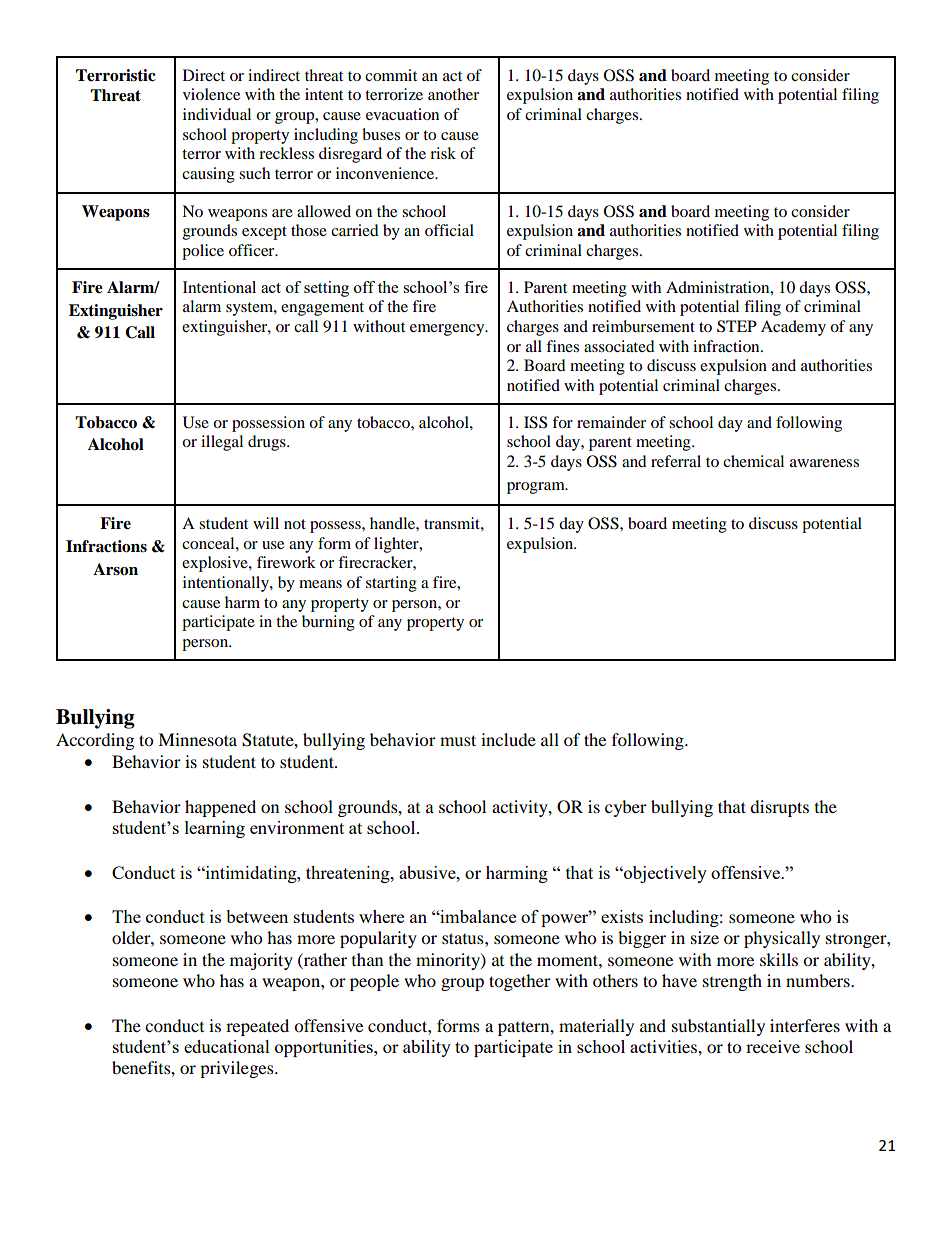 The height and width of the screenshot is (1233, 952). I want to click on must, so click(458, 740).
